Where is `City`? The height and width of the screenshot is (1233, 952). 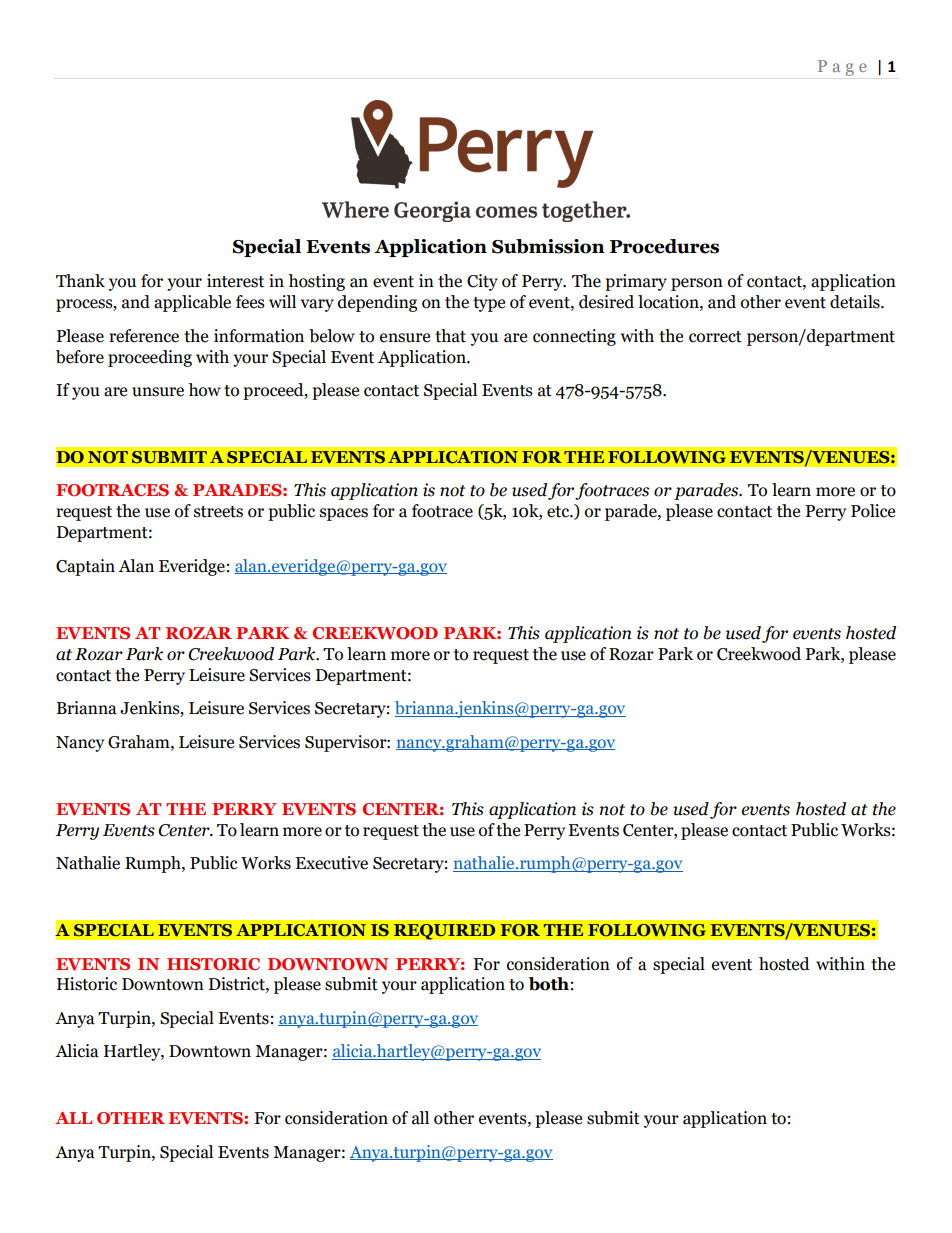 City is located at coordinates (482, 282).
